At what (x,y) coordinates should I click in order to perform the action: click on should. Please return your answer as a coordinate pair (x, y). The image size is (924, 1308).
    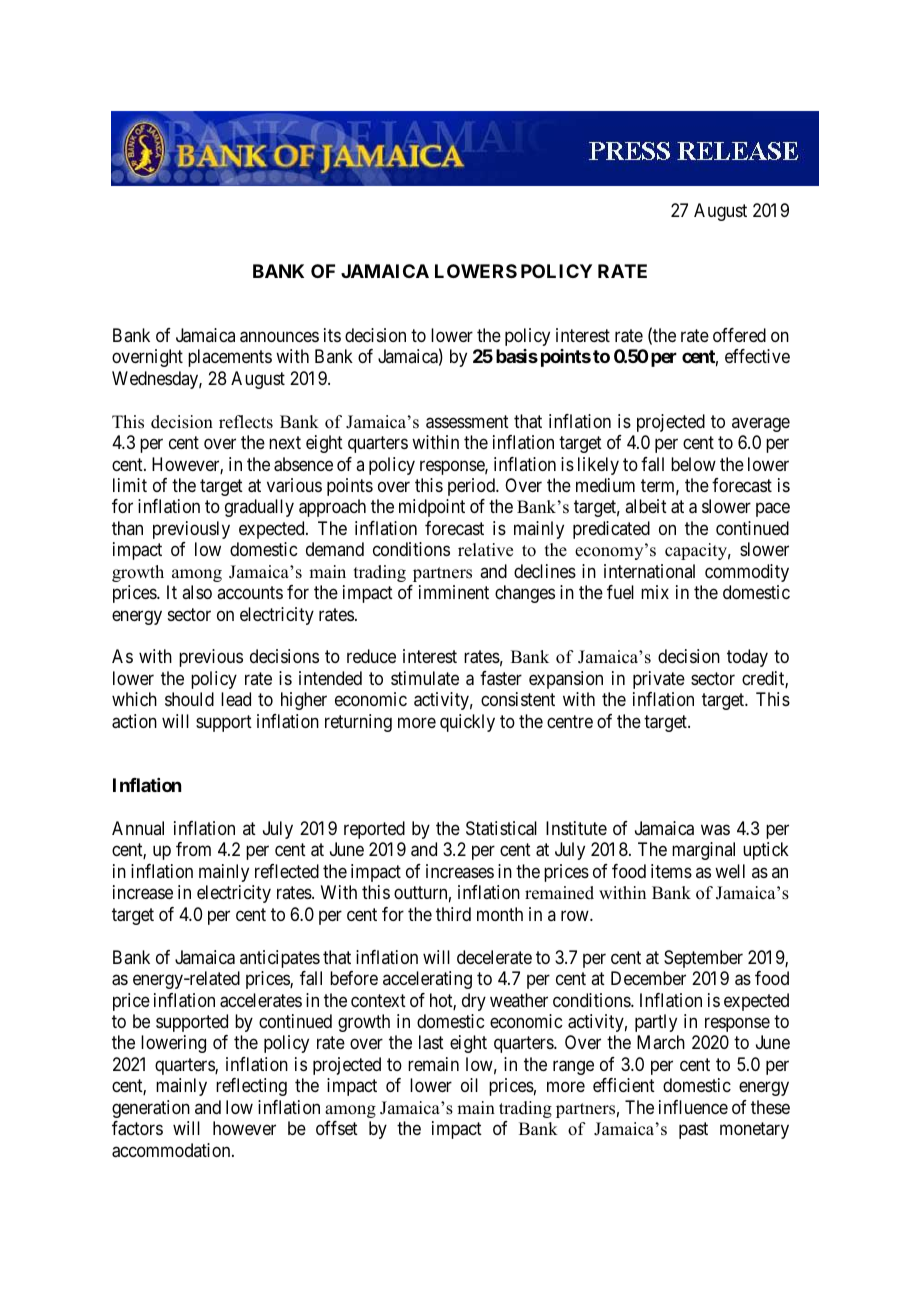
    Looking at the image, I should click on (189, 699).
